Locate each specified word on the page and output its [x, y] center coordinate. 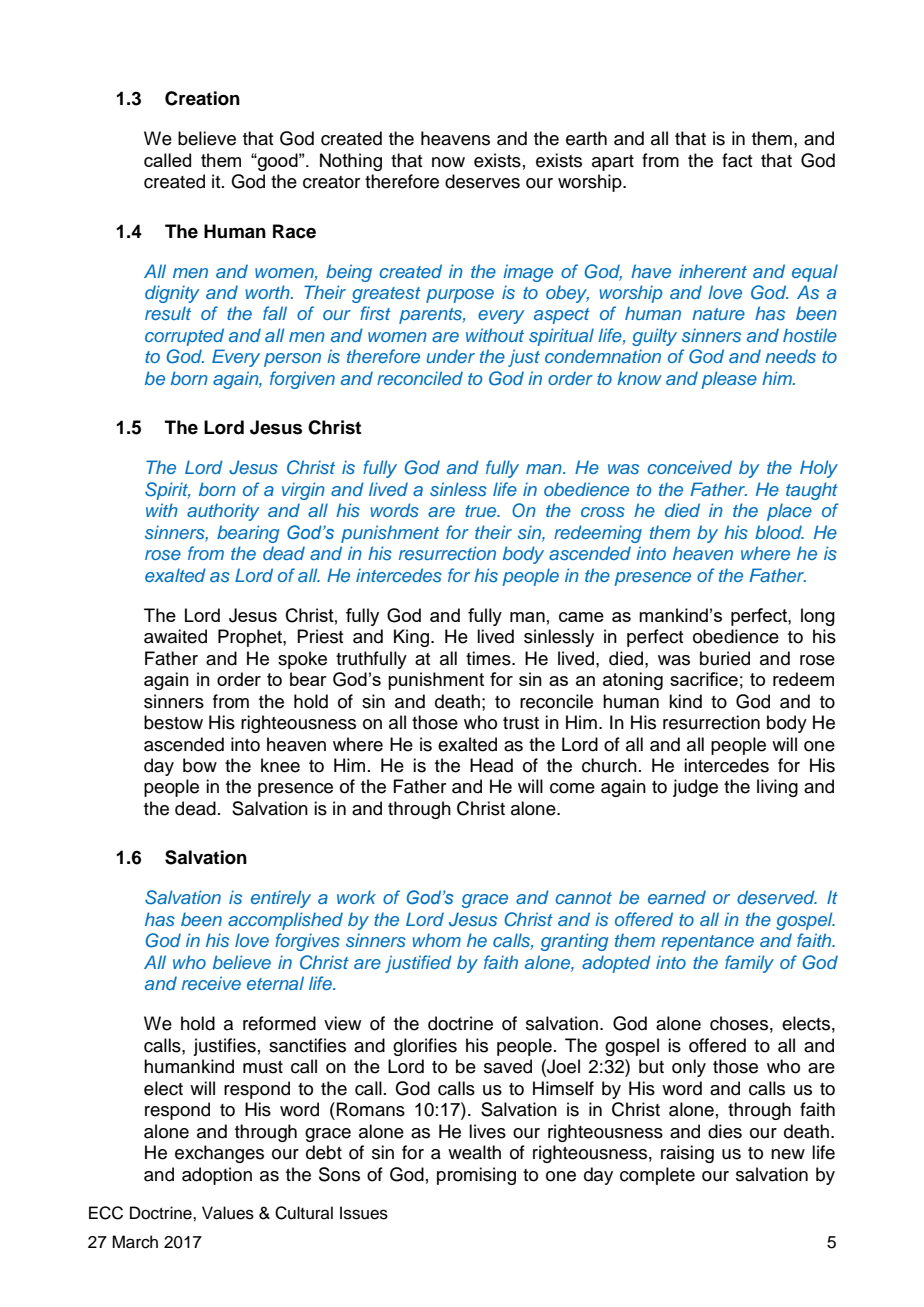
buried [725, 658]
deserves [482, 181]
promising [476, 1176]
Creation [202, 98]
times [489, 658]
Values [228, 1213]
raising [687, 1154]
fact [737, 160]
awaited [175, 636]
